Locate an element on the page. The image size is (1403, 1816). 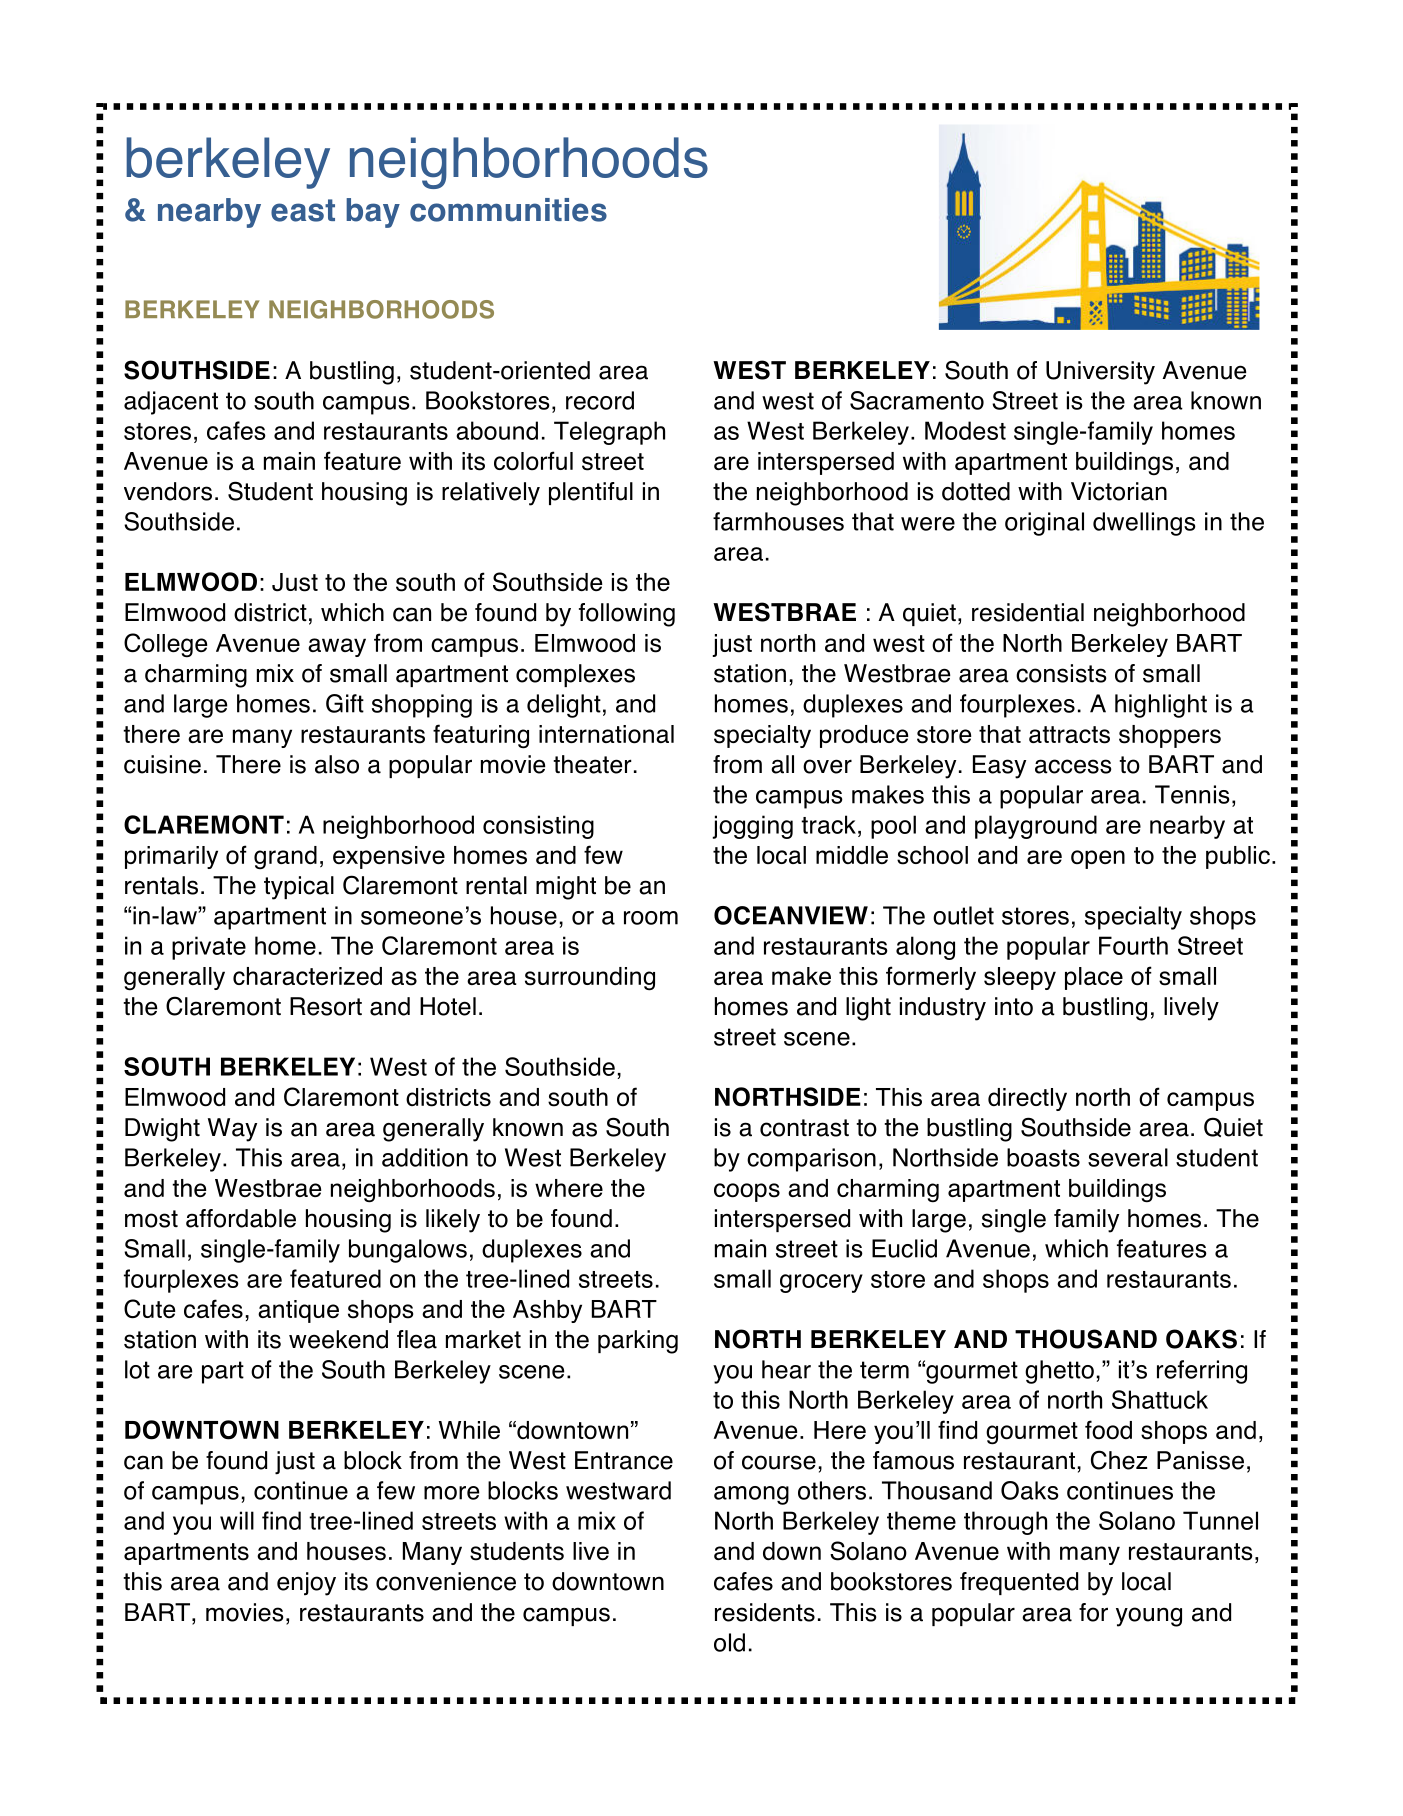
plentiful is located at coordinates (591, 493).
